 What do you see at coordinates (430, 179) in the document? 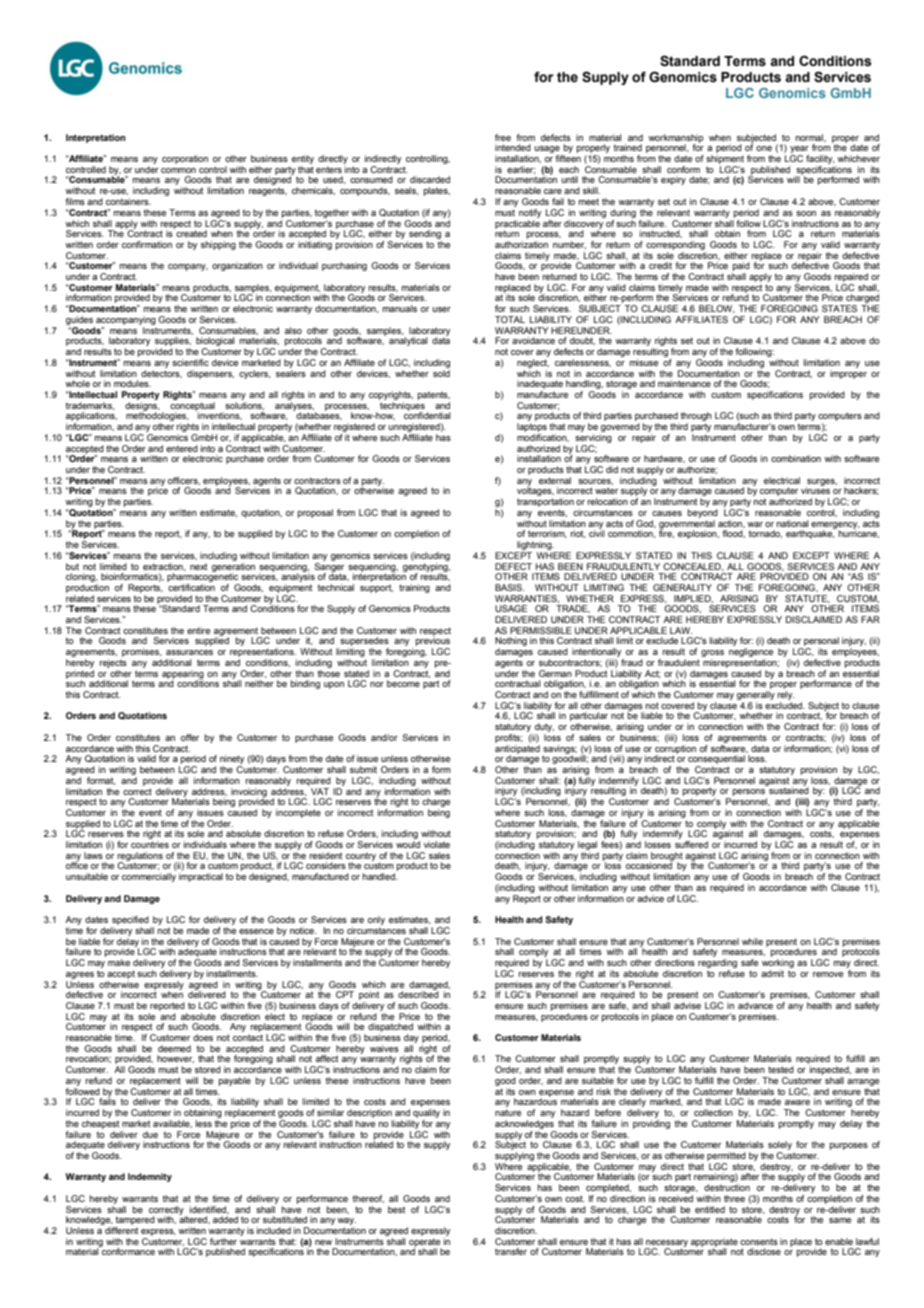
I see `discarded` at bounding box center [430, 179].
